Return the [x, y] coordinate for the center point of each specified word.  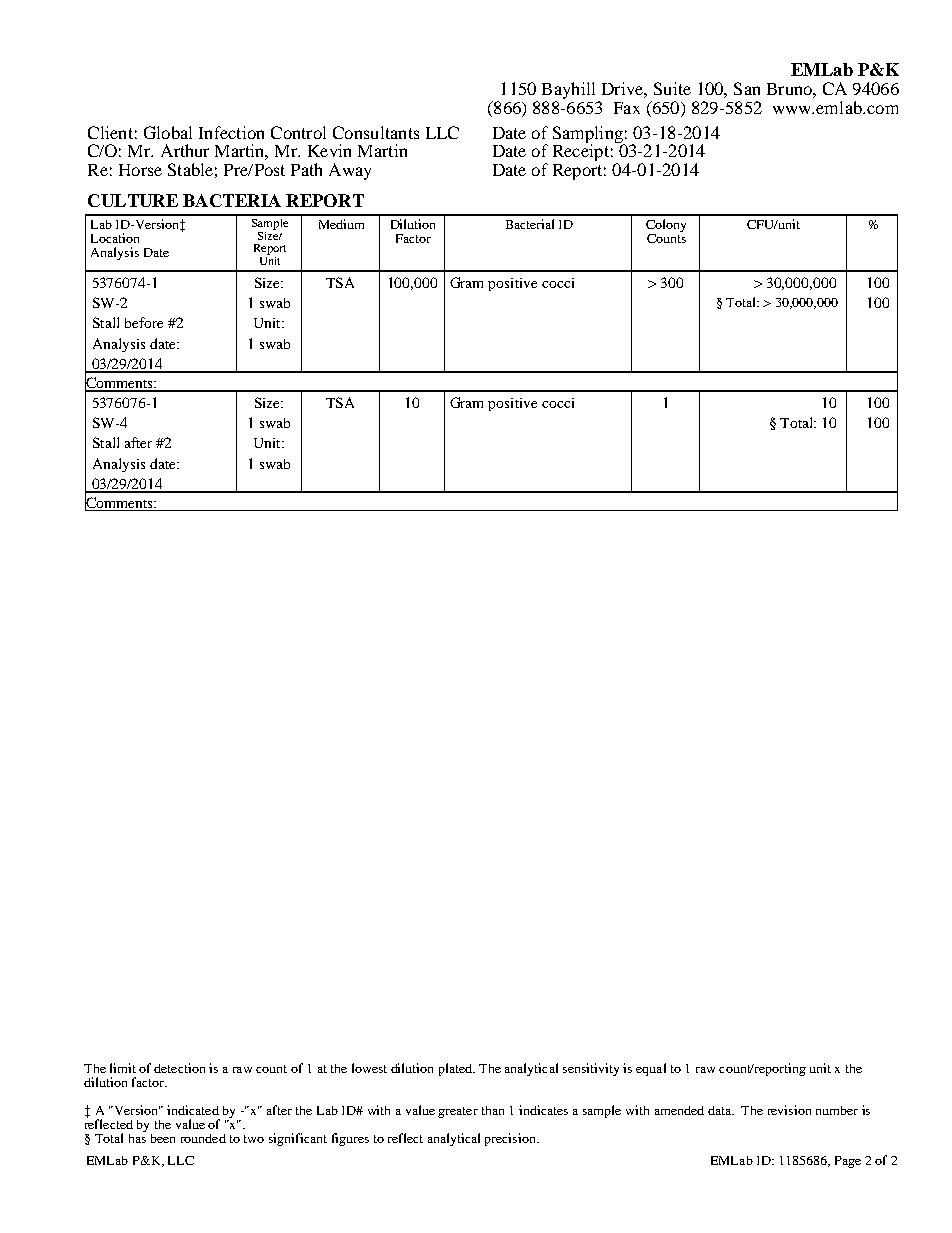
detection [179, 1068]
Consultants [376, 132]
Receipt [581, 151]
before [144, 322]
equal [651, 1069]
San [747, 88]
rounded [203, 1138]
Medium [341, 224]
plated [456, 1069]
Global [168, 132]
